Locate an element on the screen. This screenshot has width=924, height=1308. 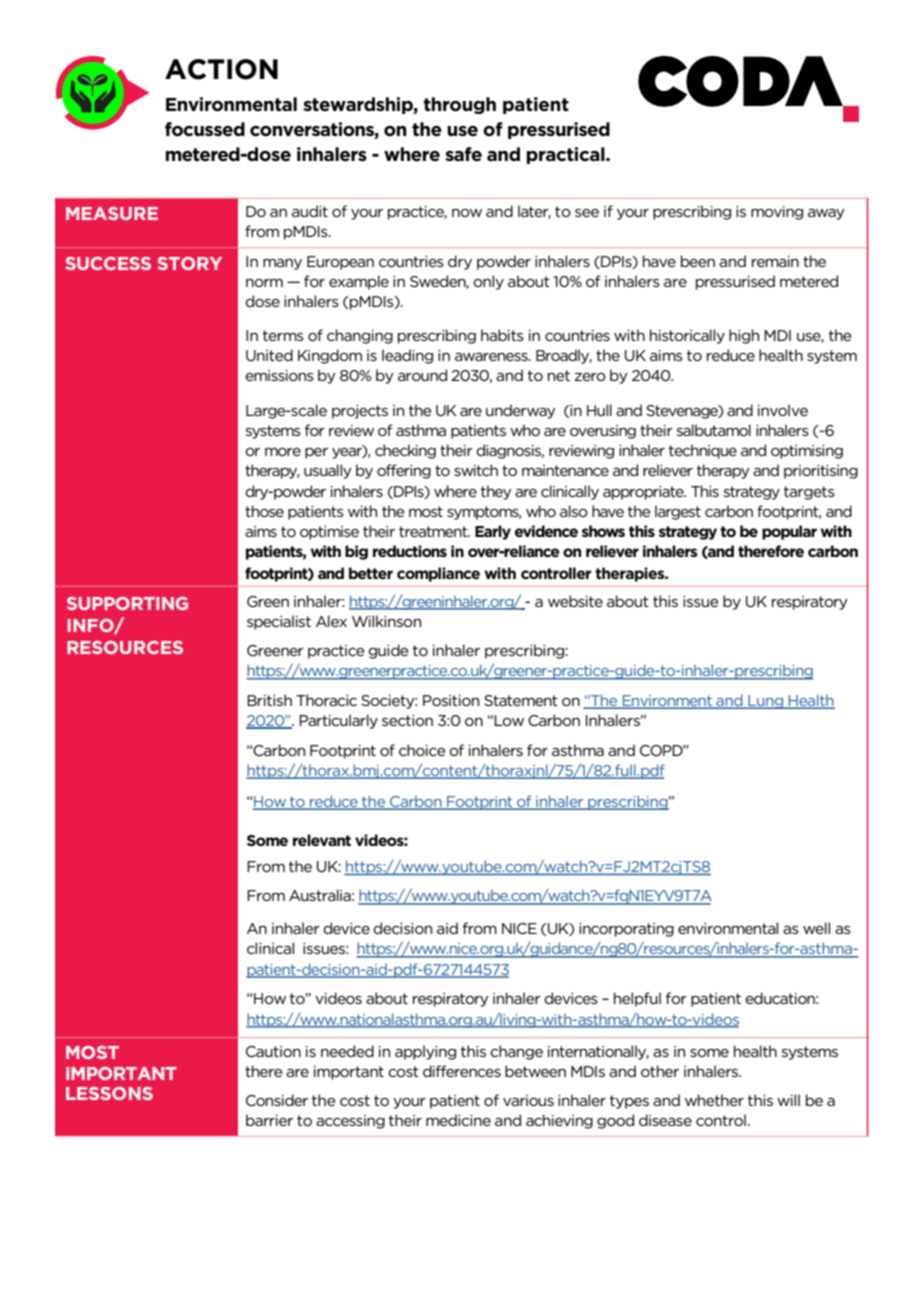
STORY is located at coordinates (190, 263).
